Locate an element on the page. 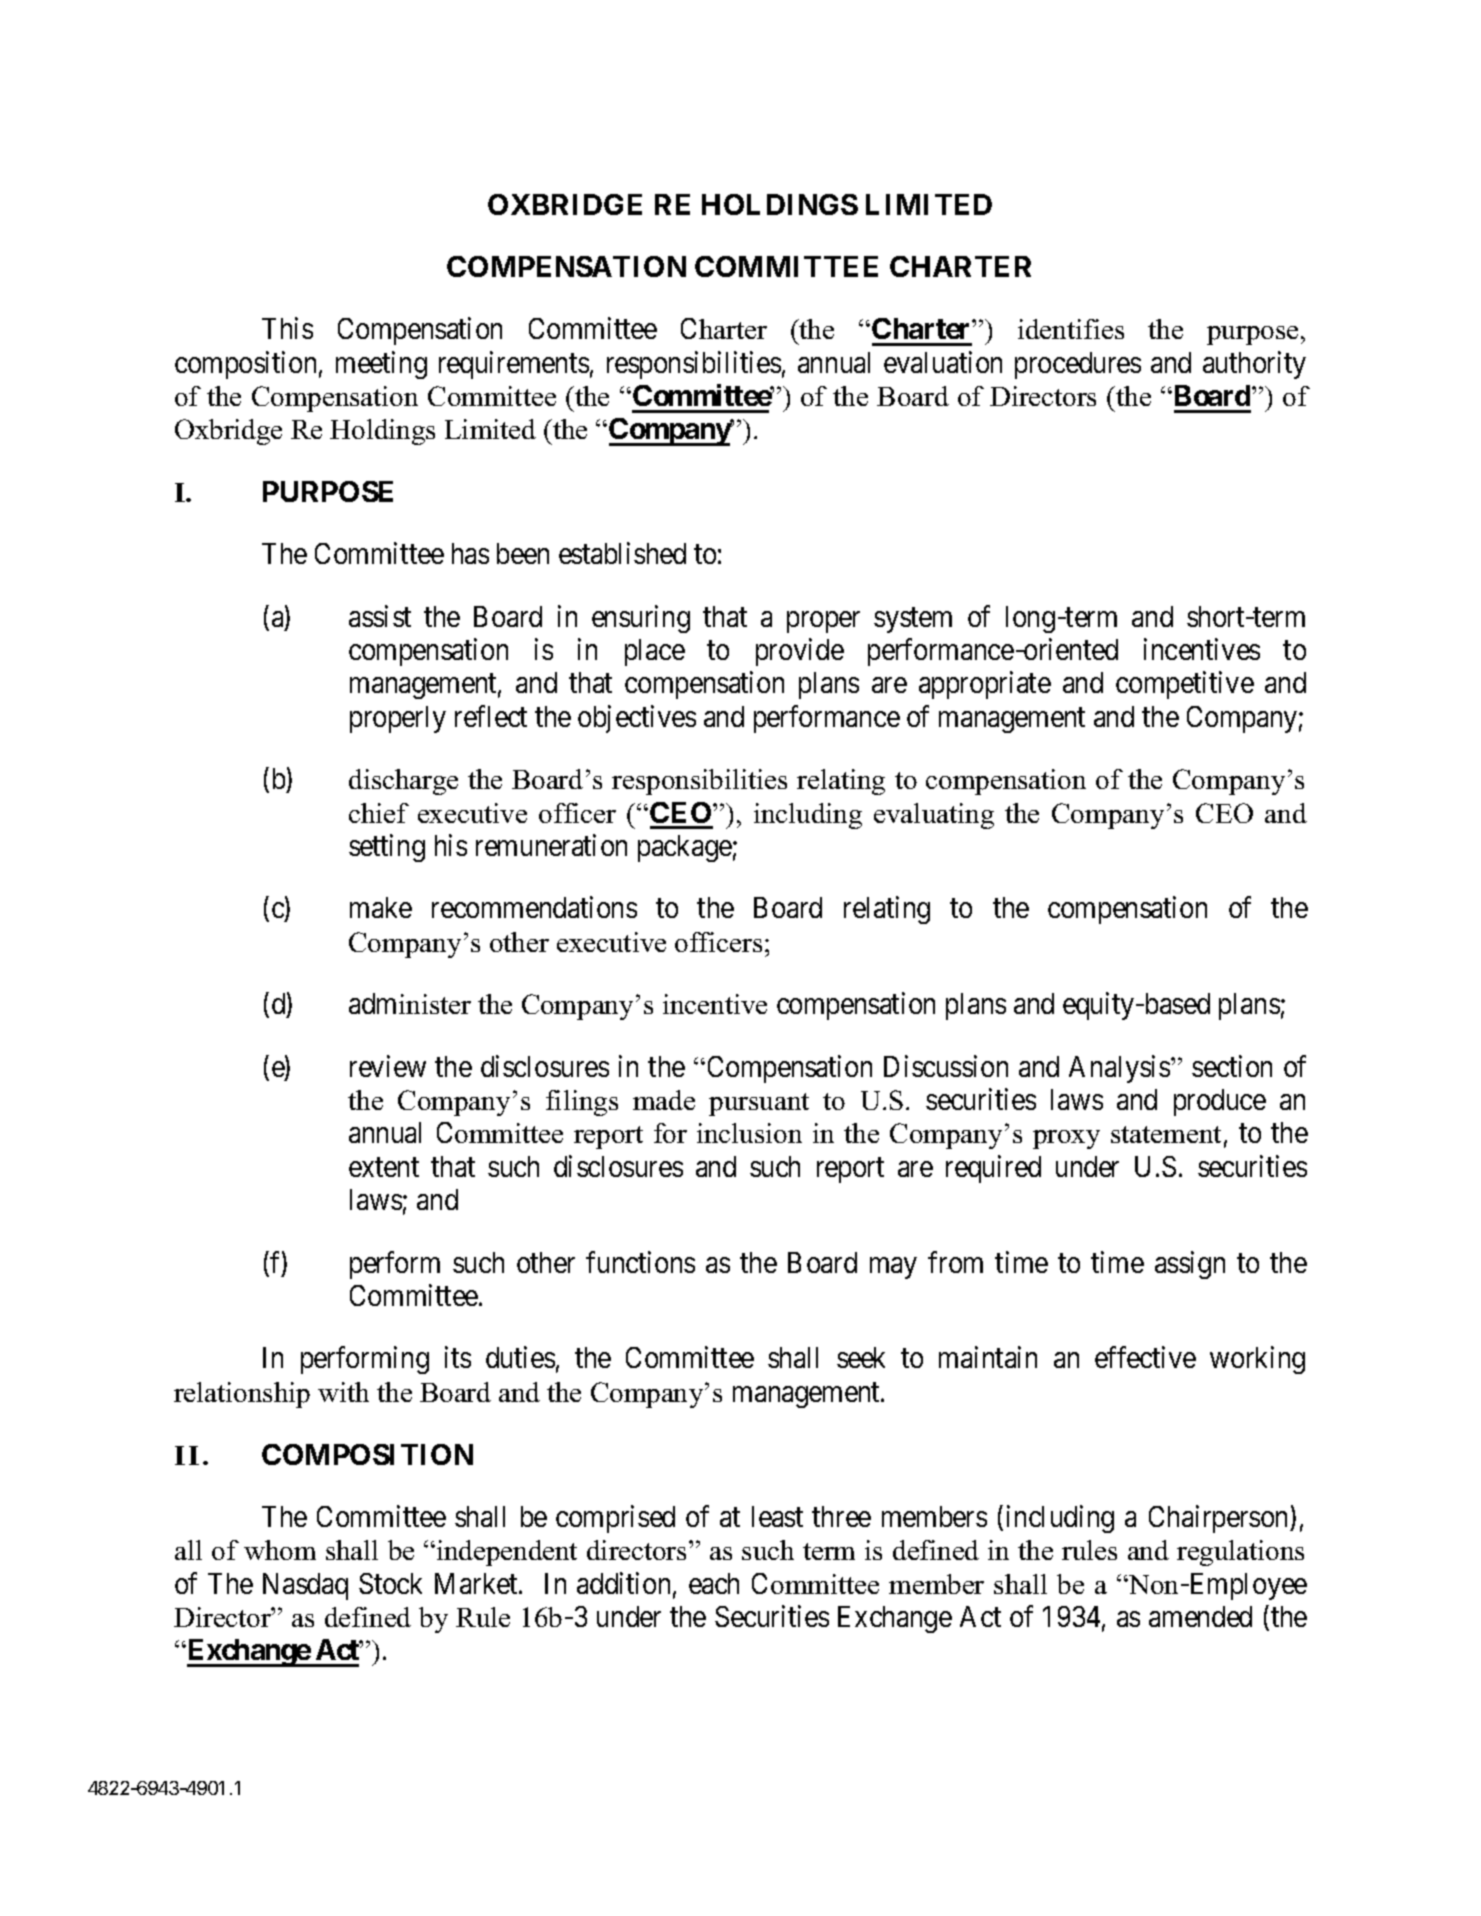  extent is located at coordinates (384, 1167).
